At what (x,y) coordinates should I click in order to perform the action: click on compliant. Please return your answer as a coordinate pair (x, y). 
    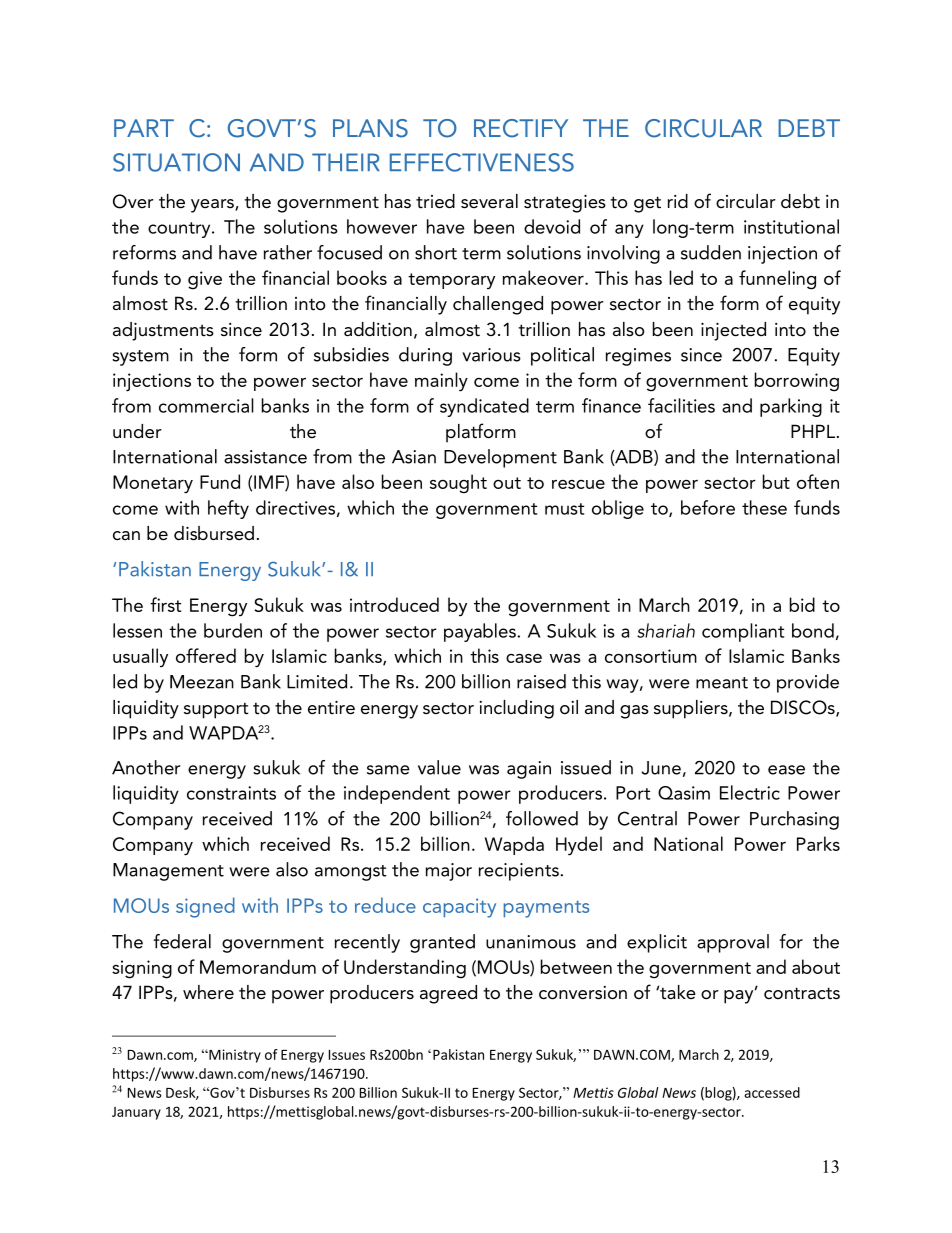
    Looking at the image, I should click on (743, 632).
